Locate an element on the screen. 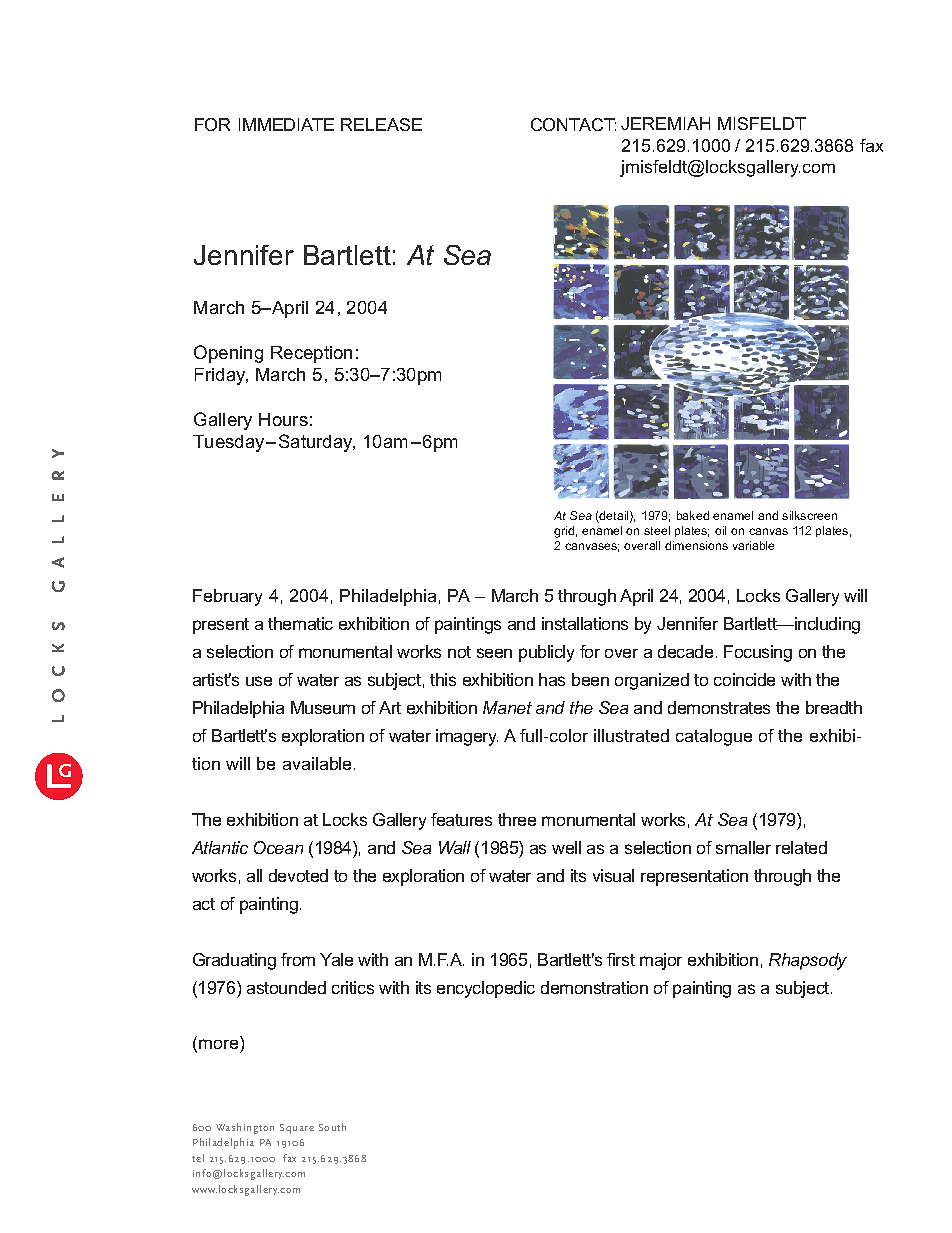  IMMEDIATE is located at coordinates (286, 124).
